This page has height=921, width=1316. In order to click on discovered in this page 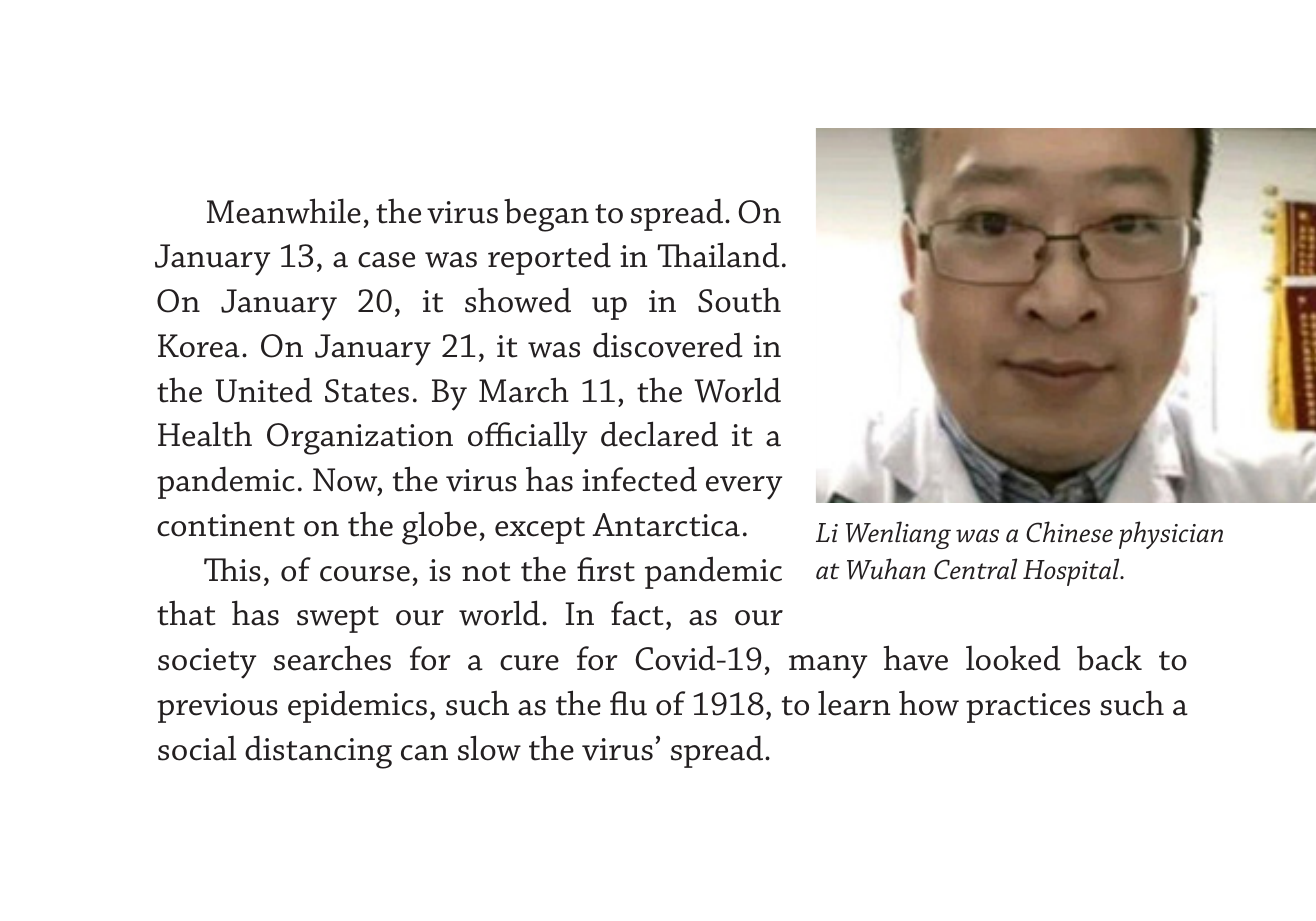, I will do `click(668, 345)`.
